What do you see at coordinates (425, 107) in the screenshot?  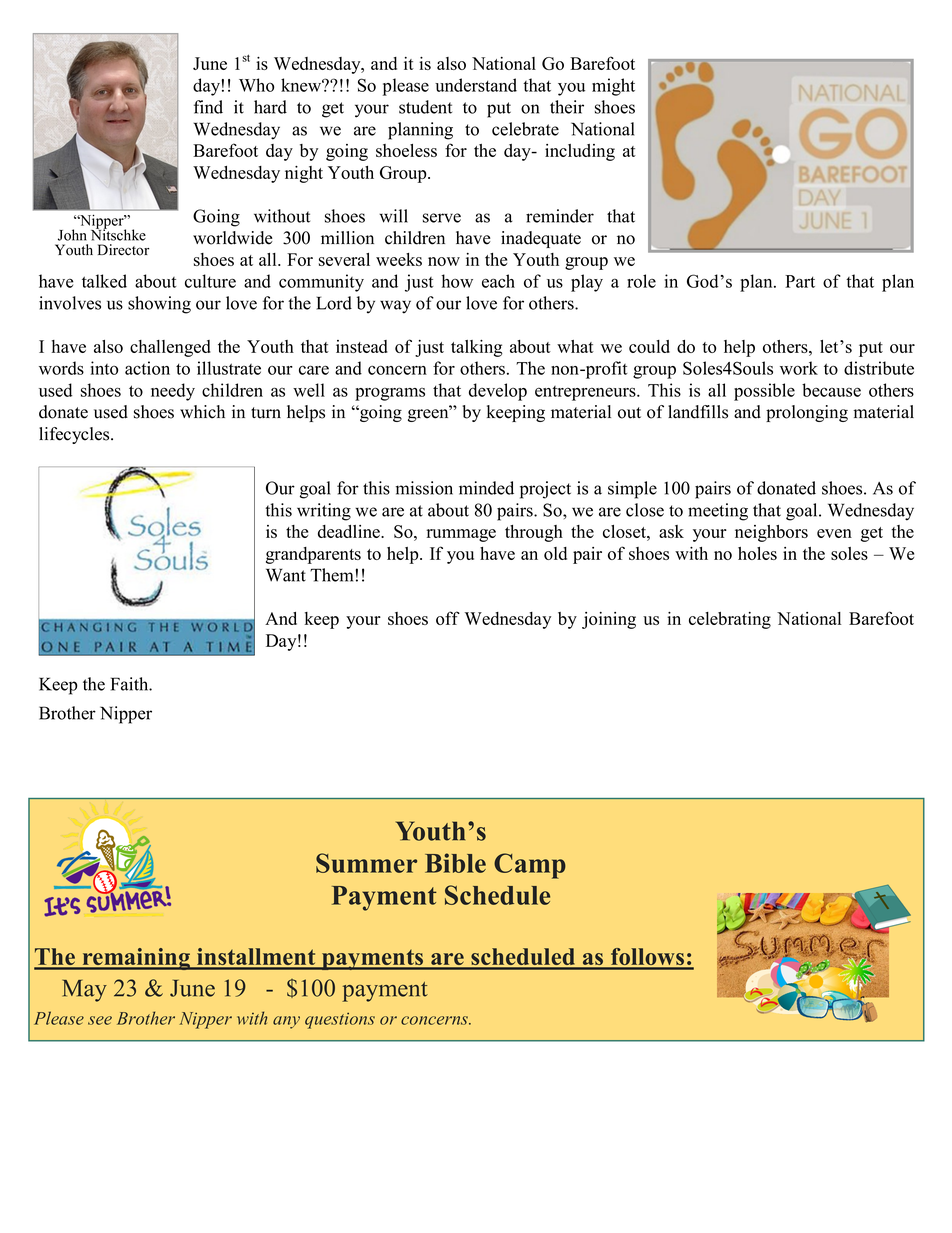 I see `student` at bounding box center [425, 107].
